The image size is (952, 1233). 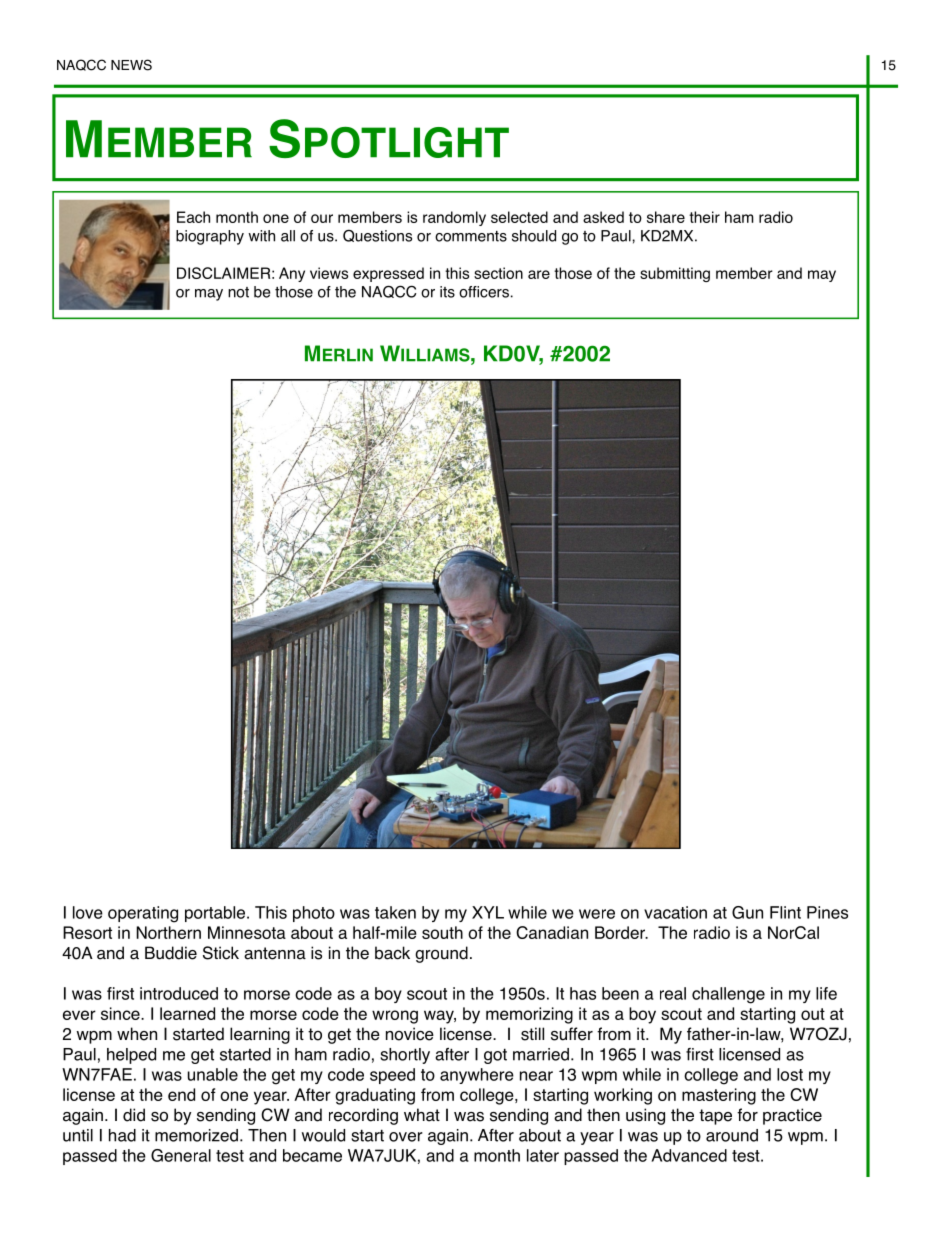 I want to click on their, so click(x=704, y=217).
